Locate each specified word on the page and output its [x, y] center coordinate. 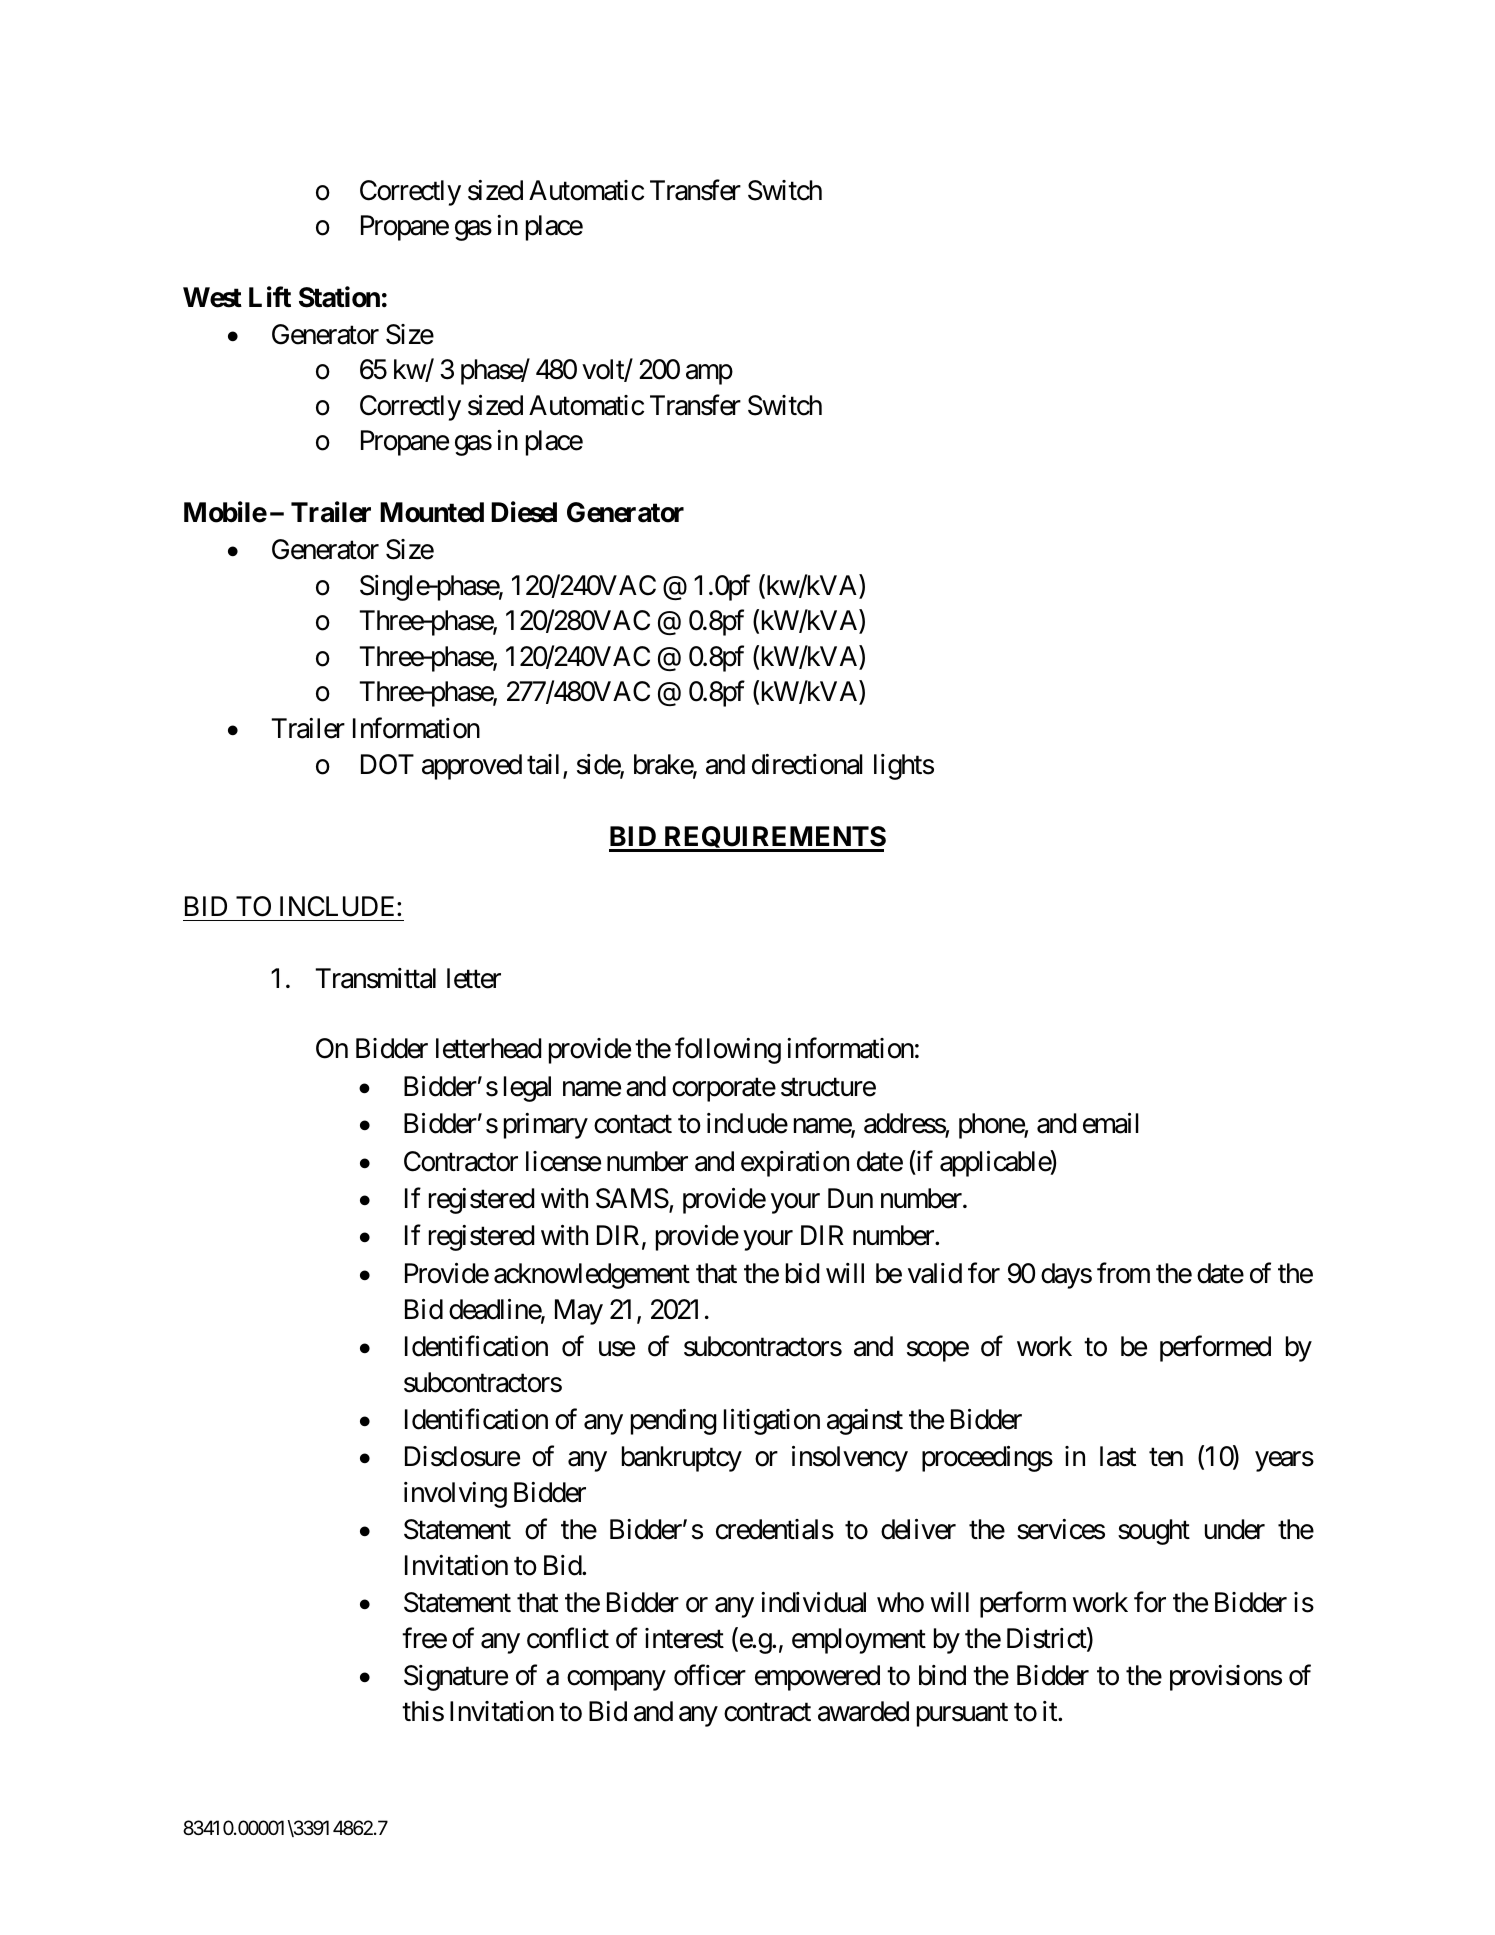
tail [545, 765]
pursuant [962, 1715]
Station [339, 297]
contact [633, 1125]
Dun [850, 1198]
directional [807, 764]
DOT [387, 764]
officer [710, 1675]
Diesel [524, 512]
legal [527, 1089]
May [579, 1312]
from [1123, 1273]
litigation [772, 1422]
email [1111, 1123]
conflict [568, 1638]
